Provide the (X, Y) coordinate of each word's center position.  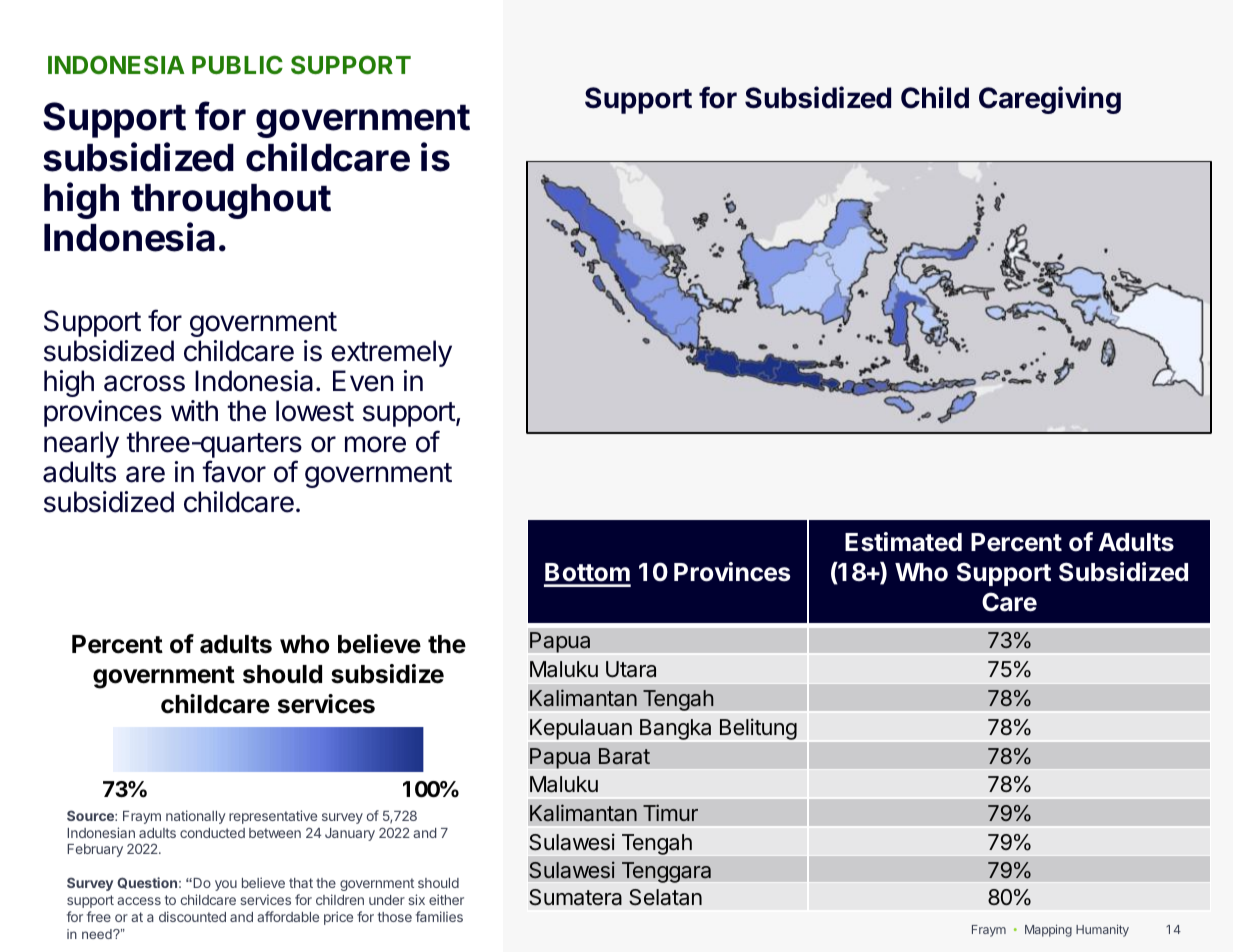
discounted (192, 916)
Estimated (903, 542)
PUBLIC (237, 64)
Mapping (1048, 930)
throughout (231, 201)
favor (234, 471)
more (375, 444)
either (446, 899)
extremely (391, 353)
